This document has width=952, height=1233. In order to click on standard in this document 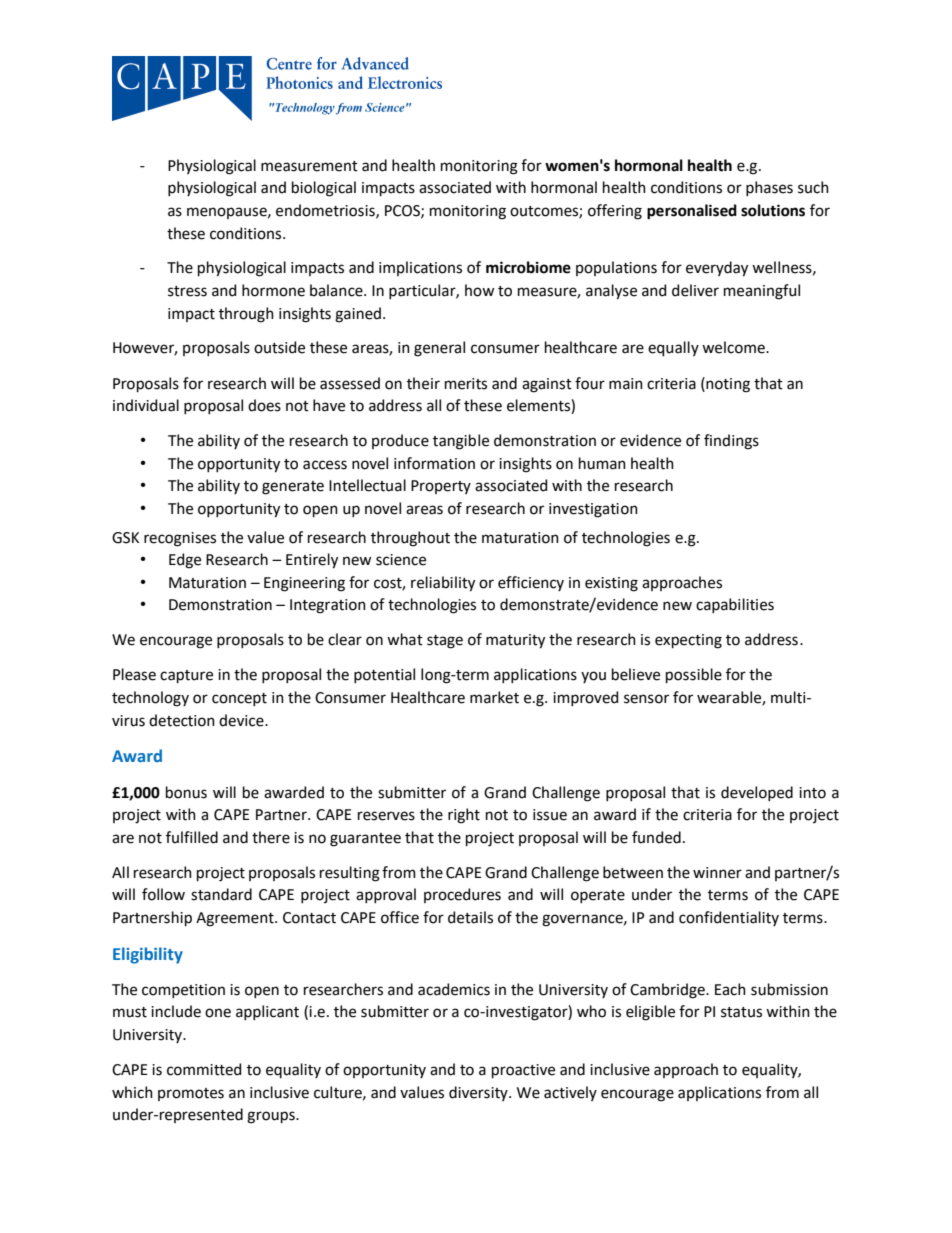, I will do `click(221, 894)`.
